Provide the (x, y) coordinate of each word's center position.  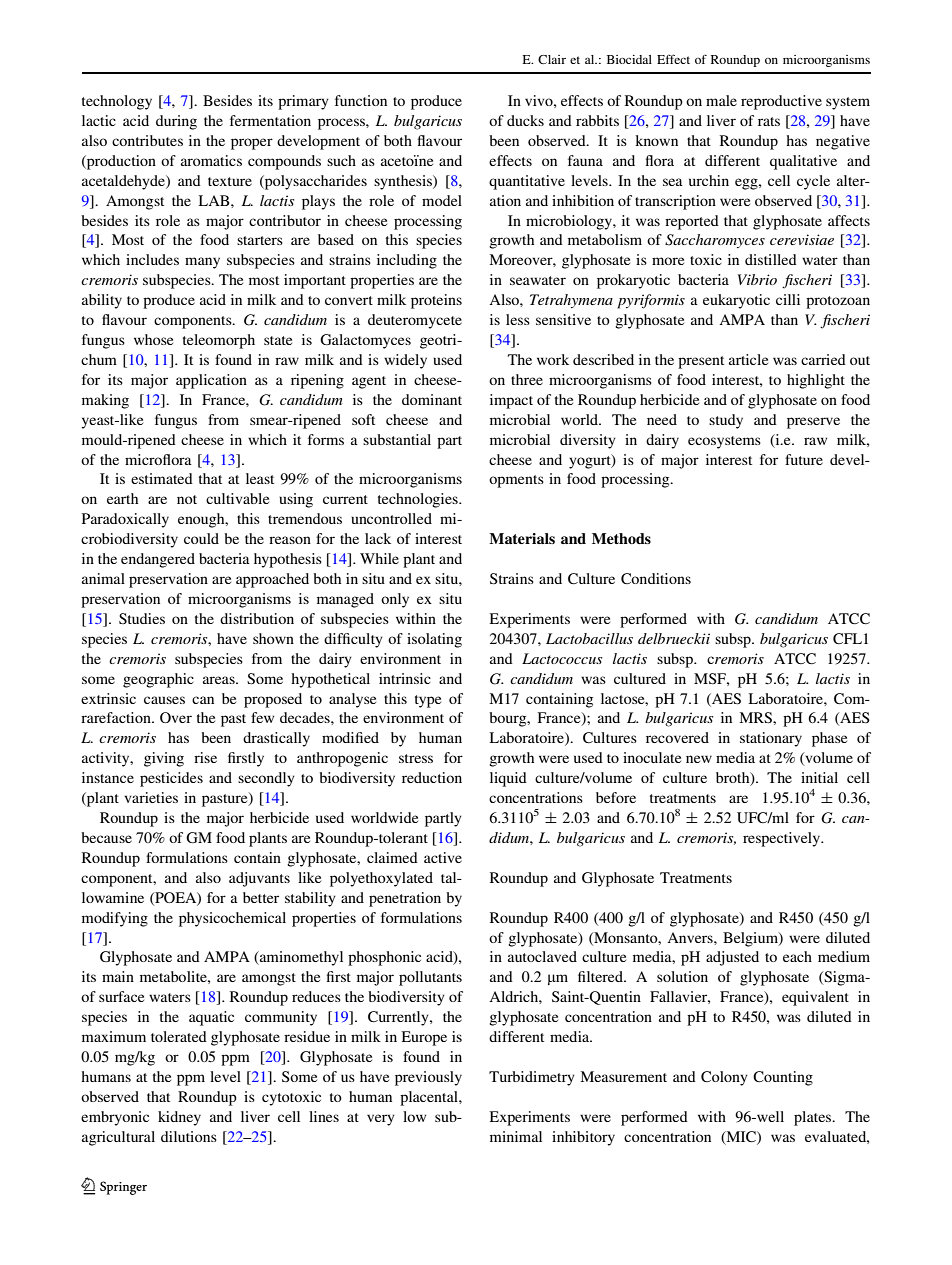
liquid (508, 779)
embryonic (115, 1118)
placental (430, 1098)
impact (511, 401)
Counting (783, 1078)
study (726, 421)
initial (819, 777)
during (176, 122)
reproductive (781, 102)
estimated (162, 478)
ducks (525, 120)
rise (205, 757)
